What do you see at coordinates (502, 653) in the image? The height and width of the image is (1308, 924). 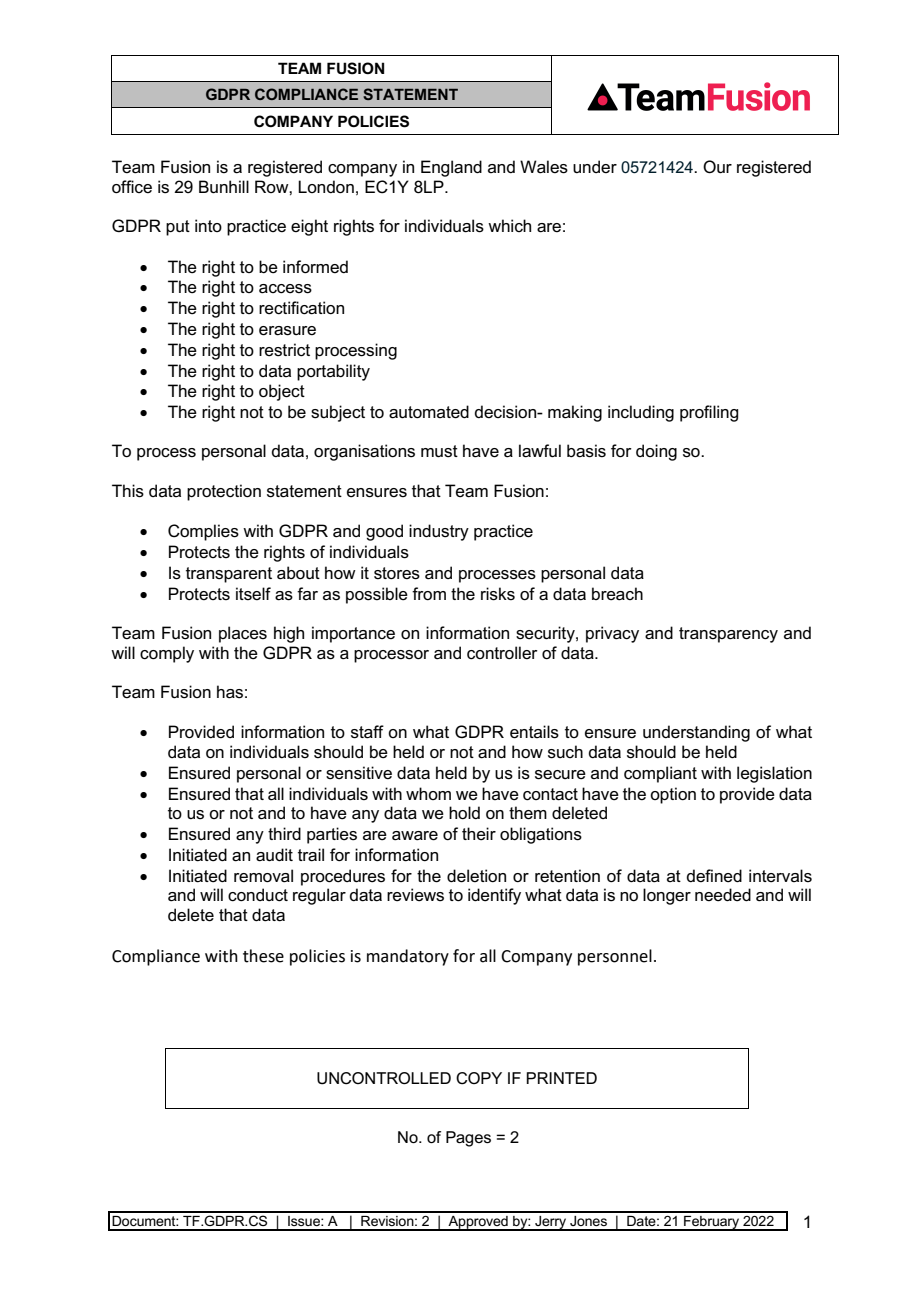 I see `controller` at bounding box center [502, 653].
